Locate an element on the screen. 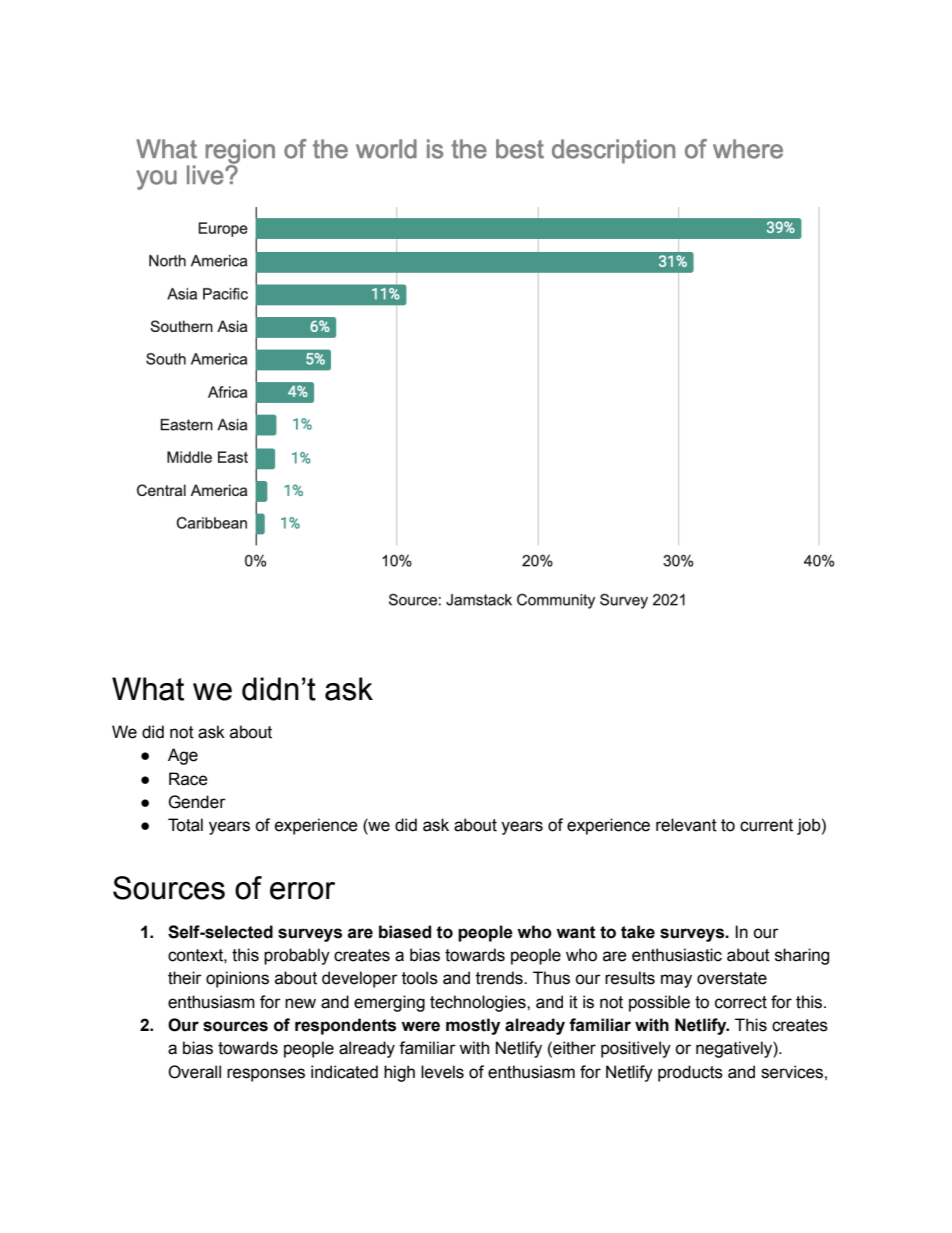 The height and width of the screenshot is (1233, 952). error is located at coordinates (302, 891).
